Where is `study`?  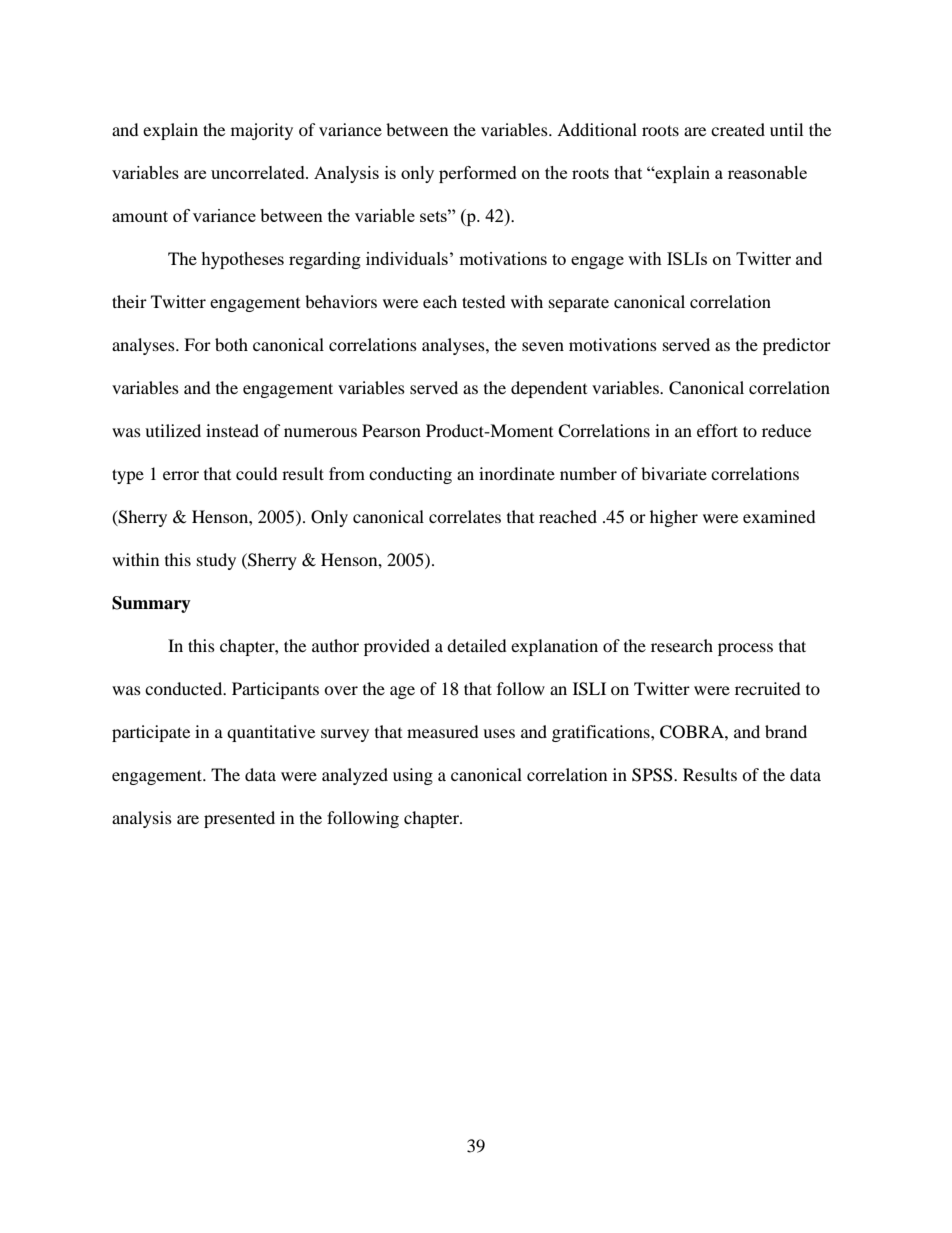
study is located at coordinates (216, 561).
